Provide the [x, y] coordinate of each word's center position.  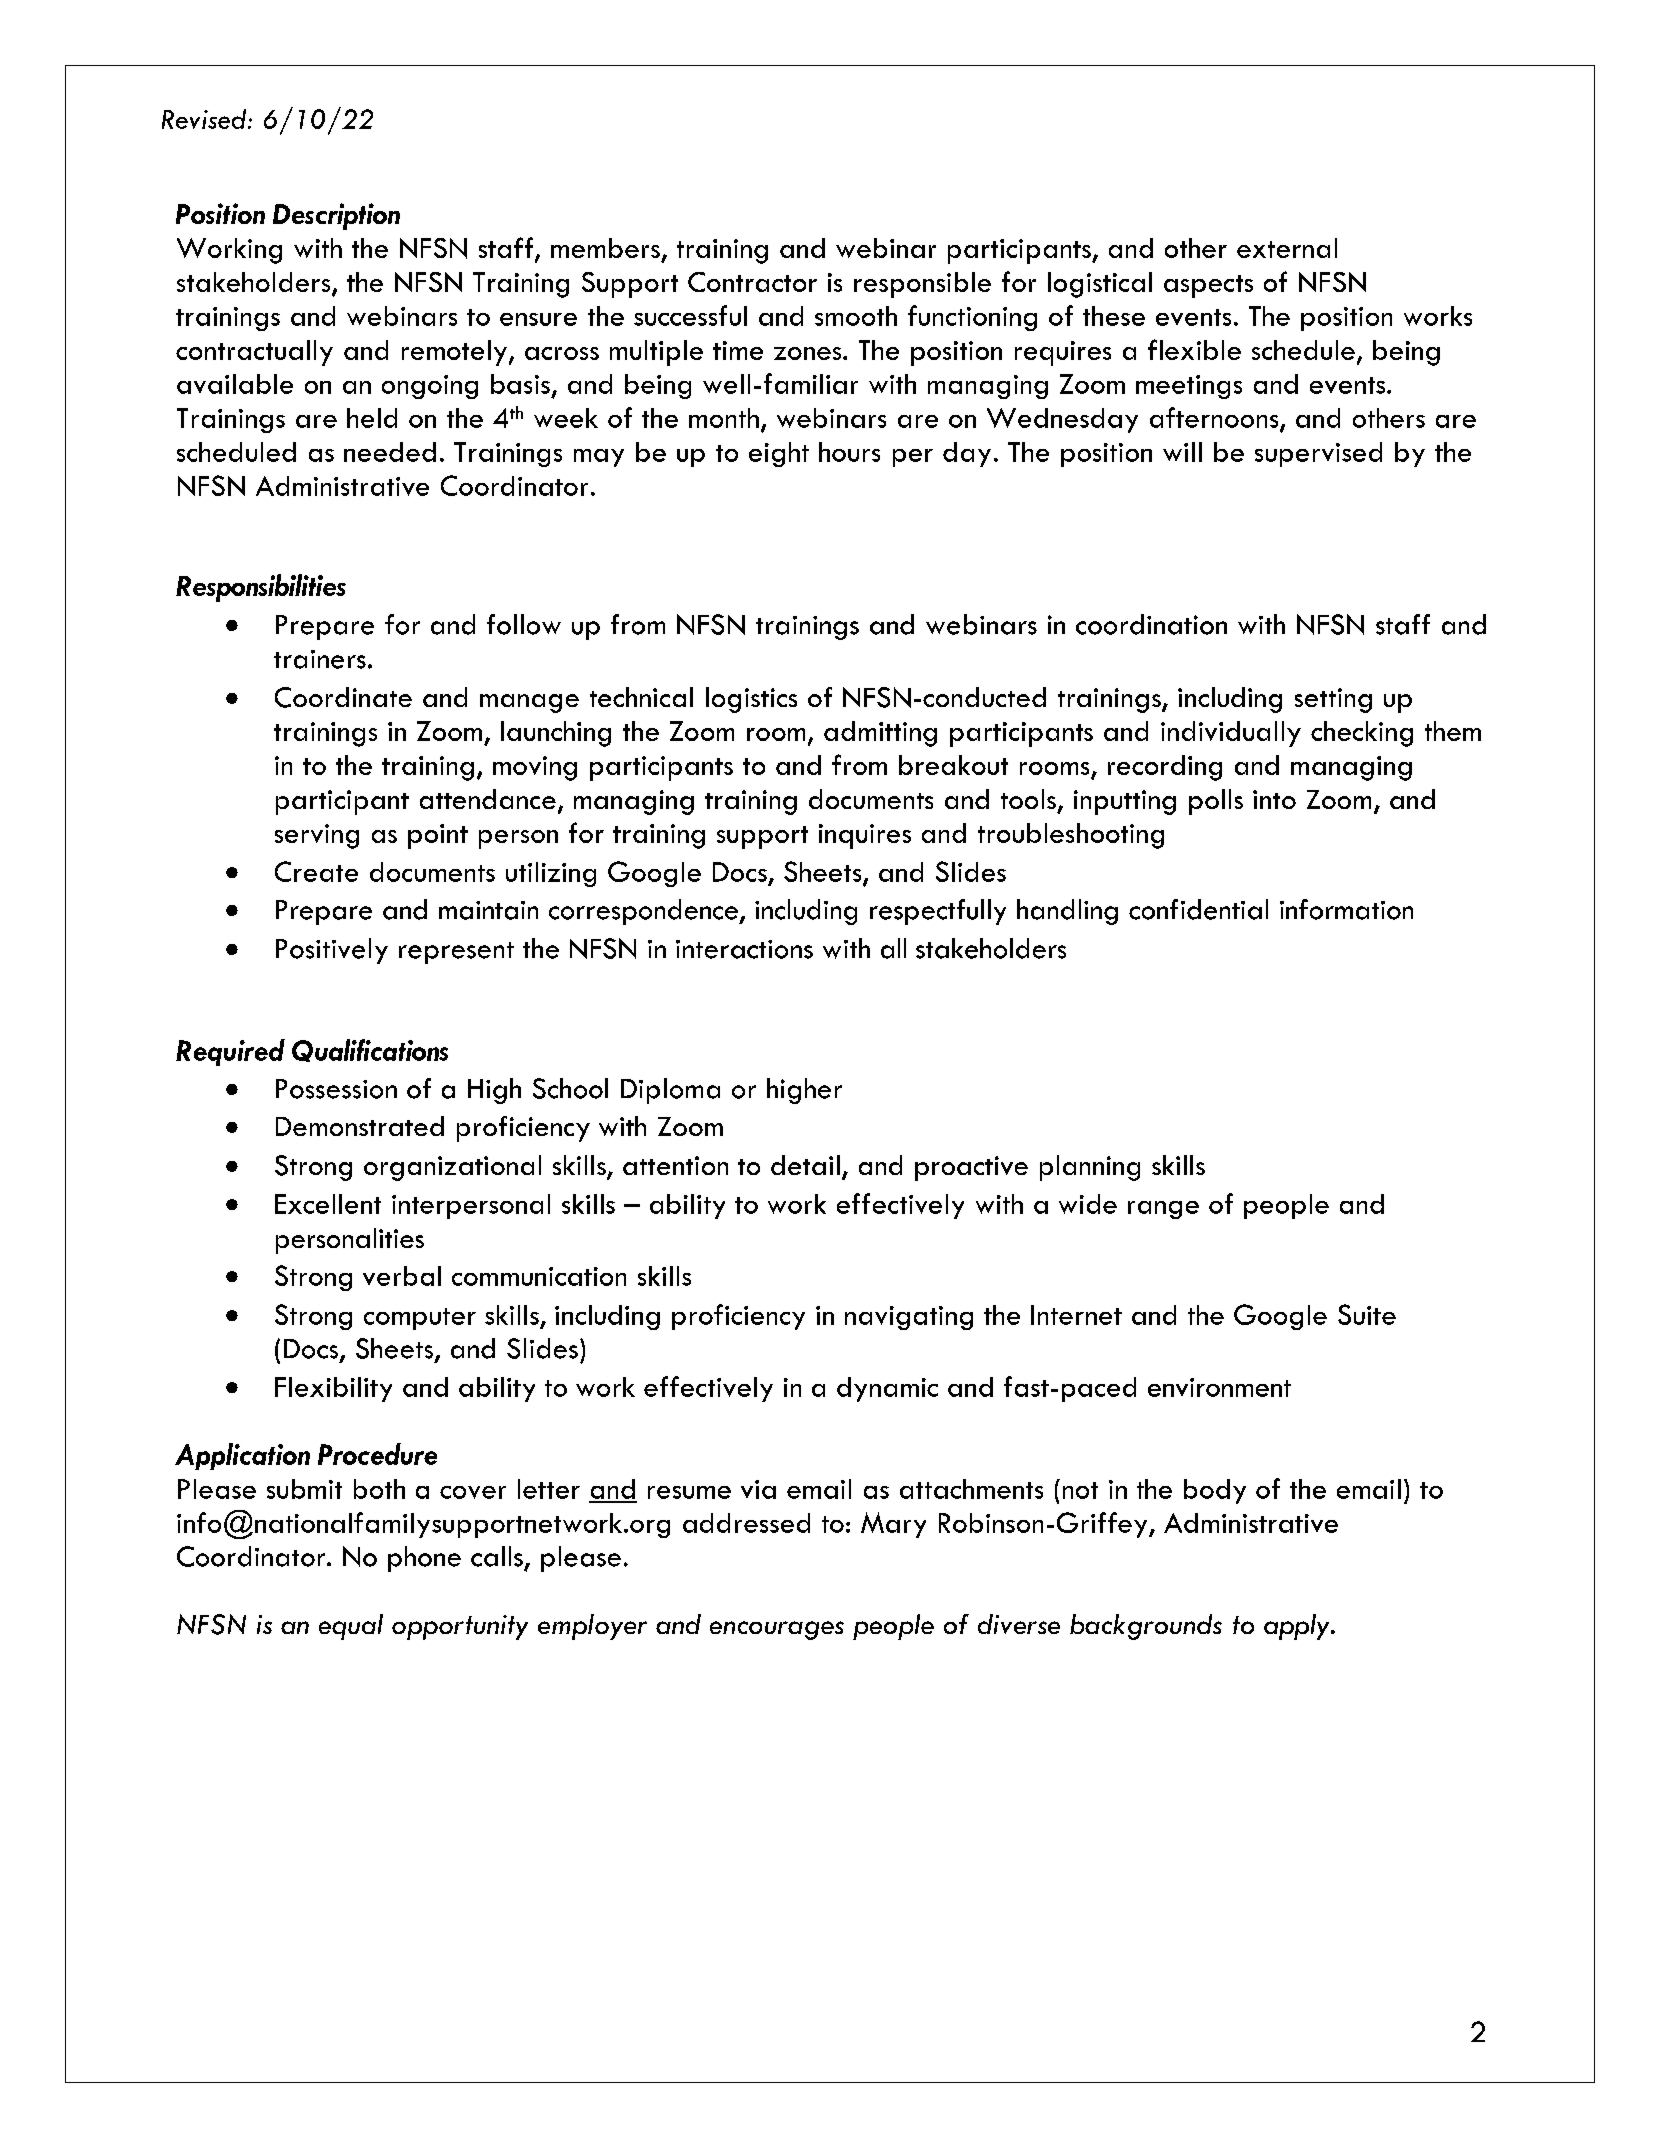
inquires [865, 836]
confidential [1198, 909]
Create [316, 871]
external [1287, 248]
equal [351, 1627]
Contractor [752, 282]
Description [336, 216]
